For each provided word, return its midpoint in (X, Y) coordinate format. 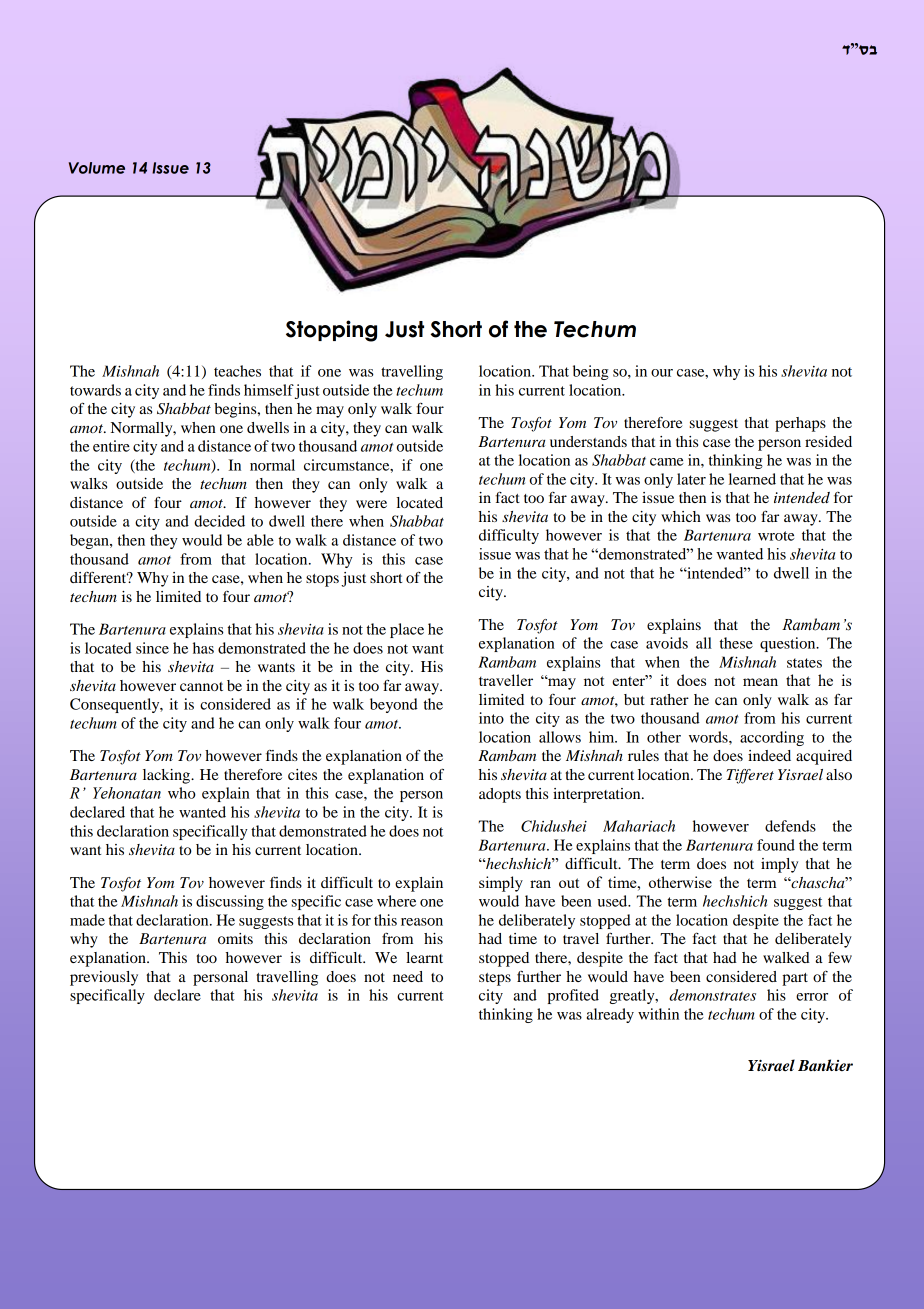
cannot (201, 686)
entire (111, 446)
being (591, 372)
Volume (97, 168)
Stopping (331, 331)
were (371, 504)
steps (495, 979)
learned (752, 479)
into (491, 718)
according (772, 738)
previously (104, 978)
